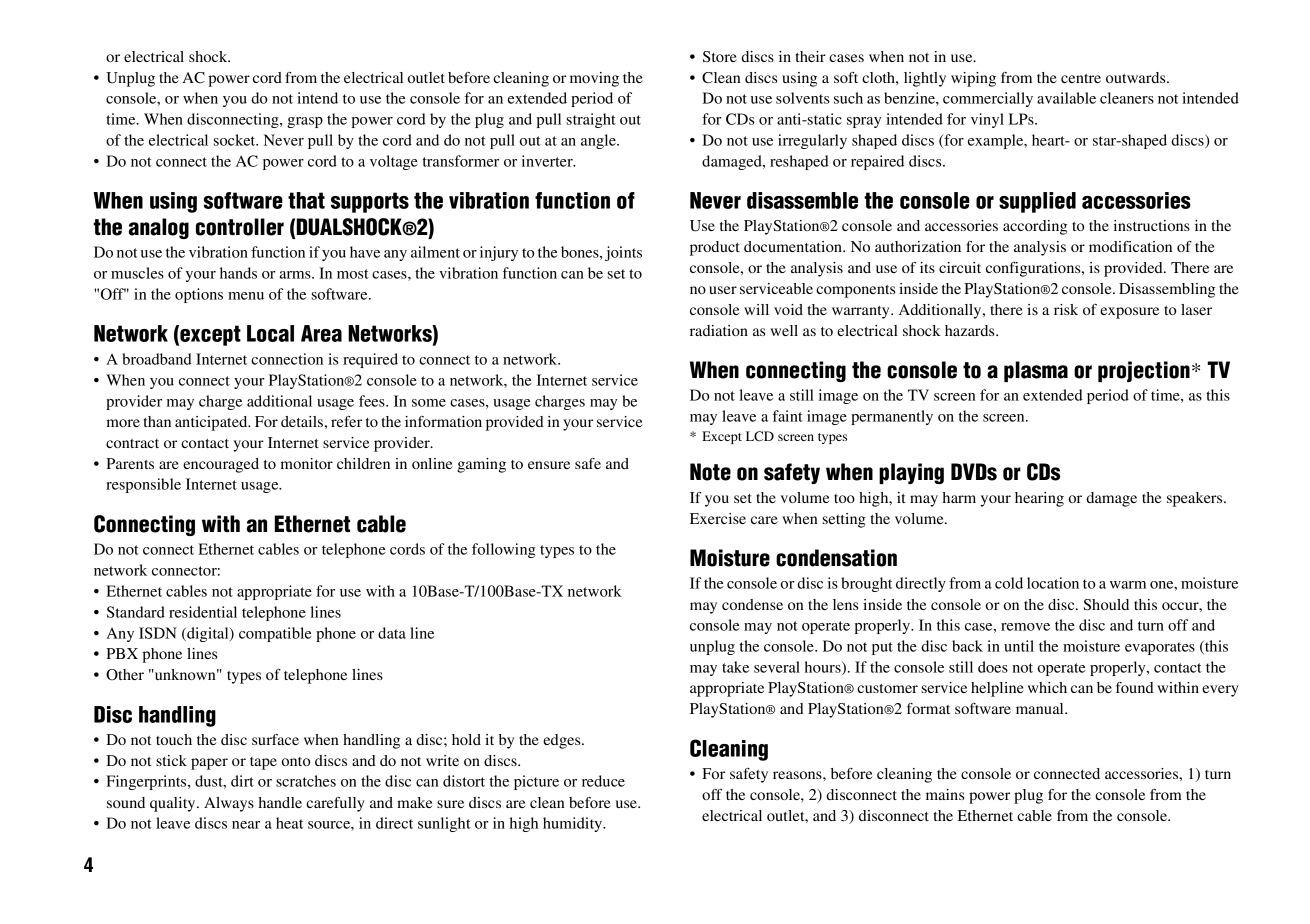 This image has height=924, width=1310. Describe the element at coordinates (623, 253) in the image. I see `joints` at that location.
